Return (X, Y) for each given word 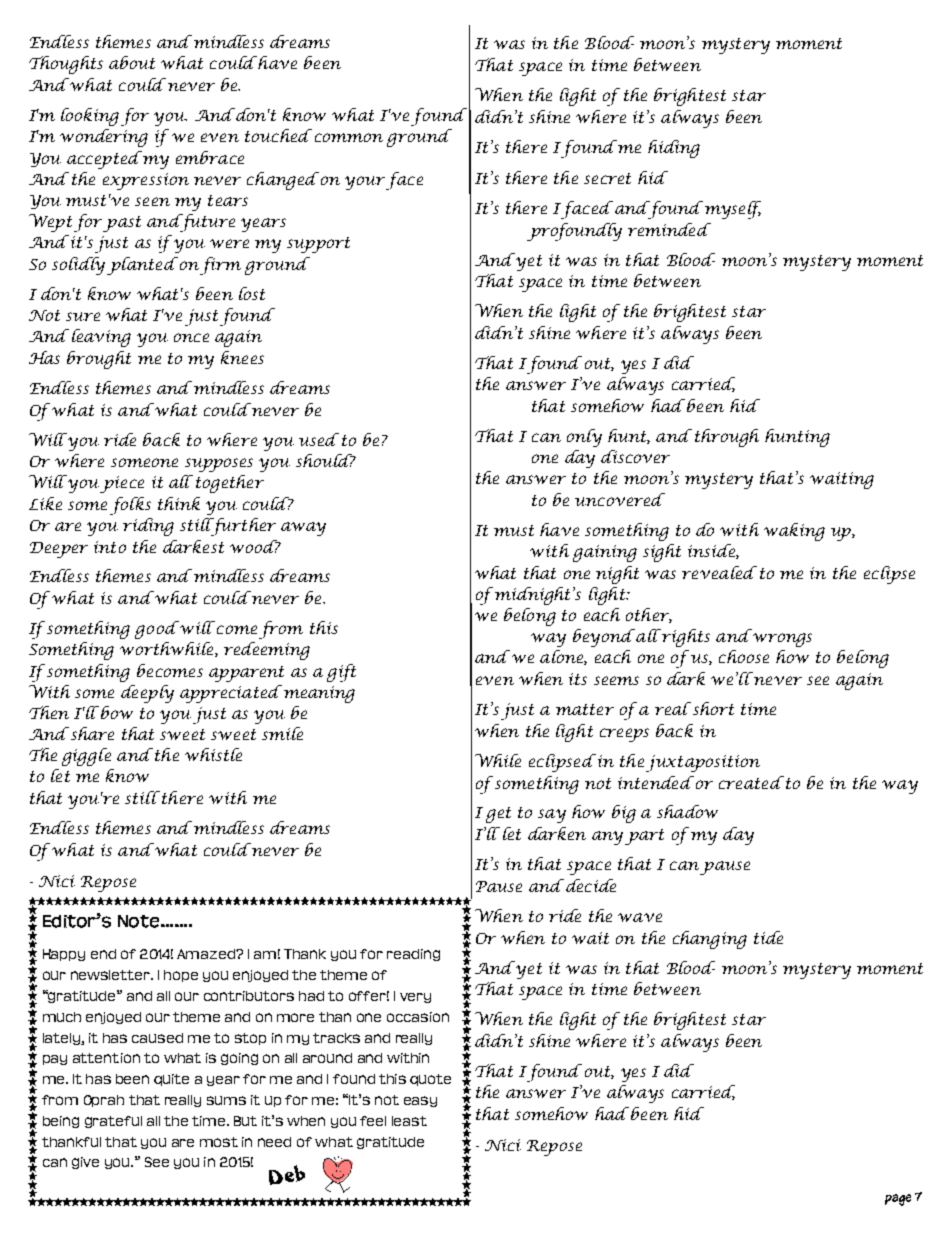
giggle (86, 757)
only (584, 438)
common (349, 137)
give (85, 1163)
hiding (674, 149)
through (727, 438)
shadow (687, 811)
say (552, 816)
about (132, 62)
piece (122, 484)
